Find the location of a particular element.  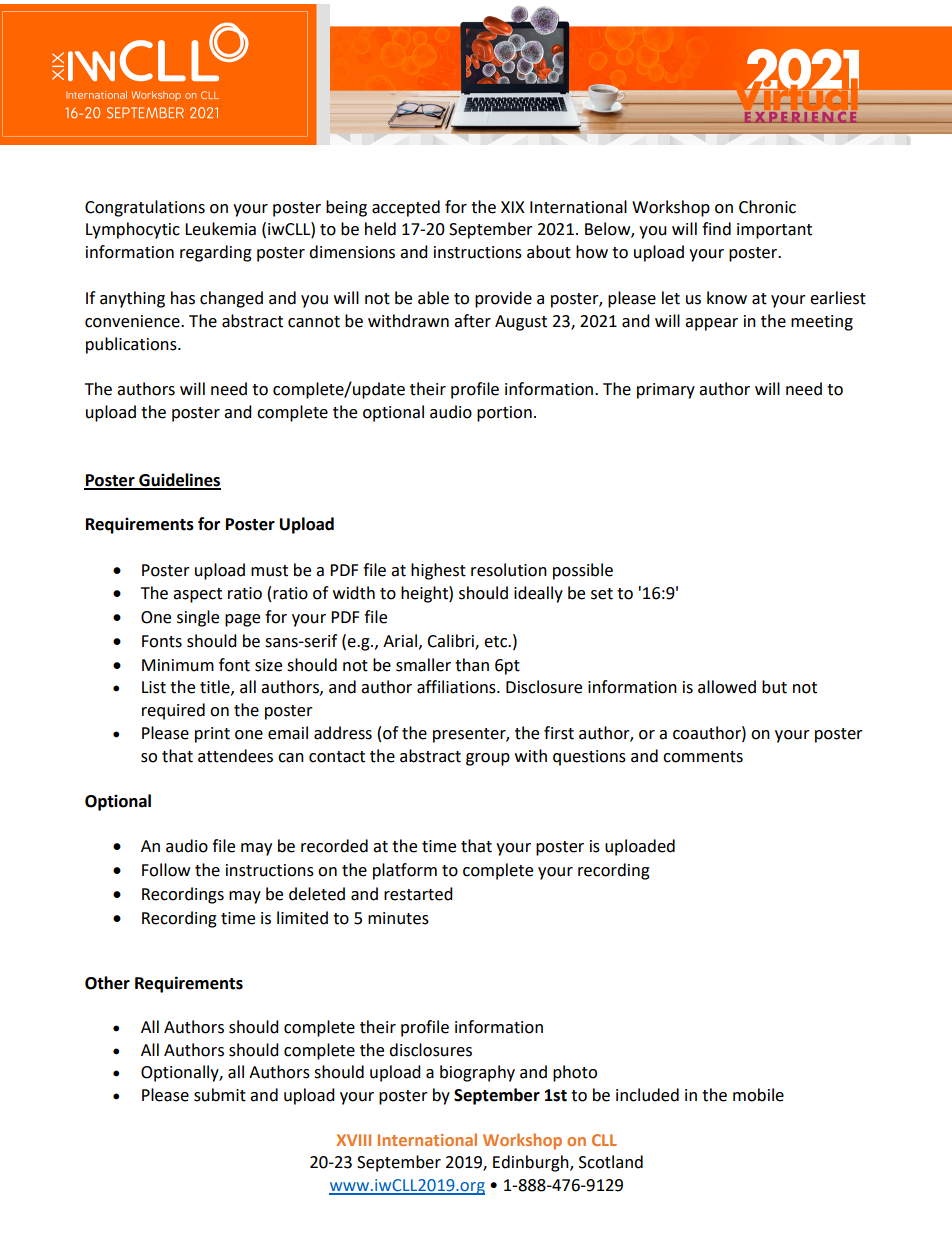

XIX is located at coordinates (513, 207).
